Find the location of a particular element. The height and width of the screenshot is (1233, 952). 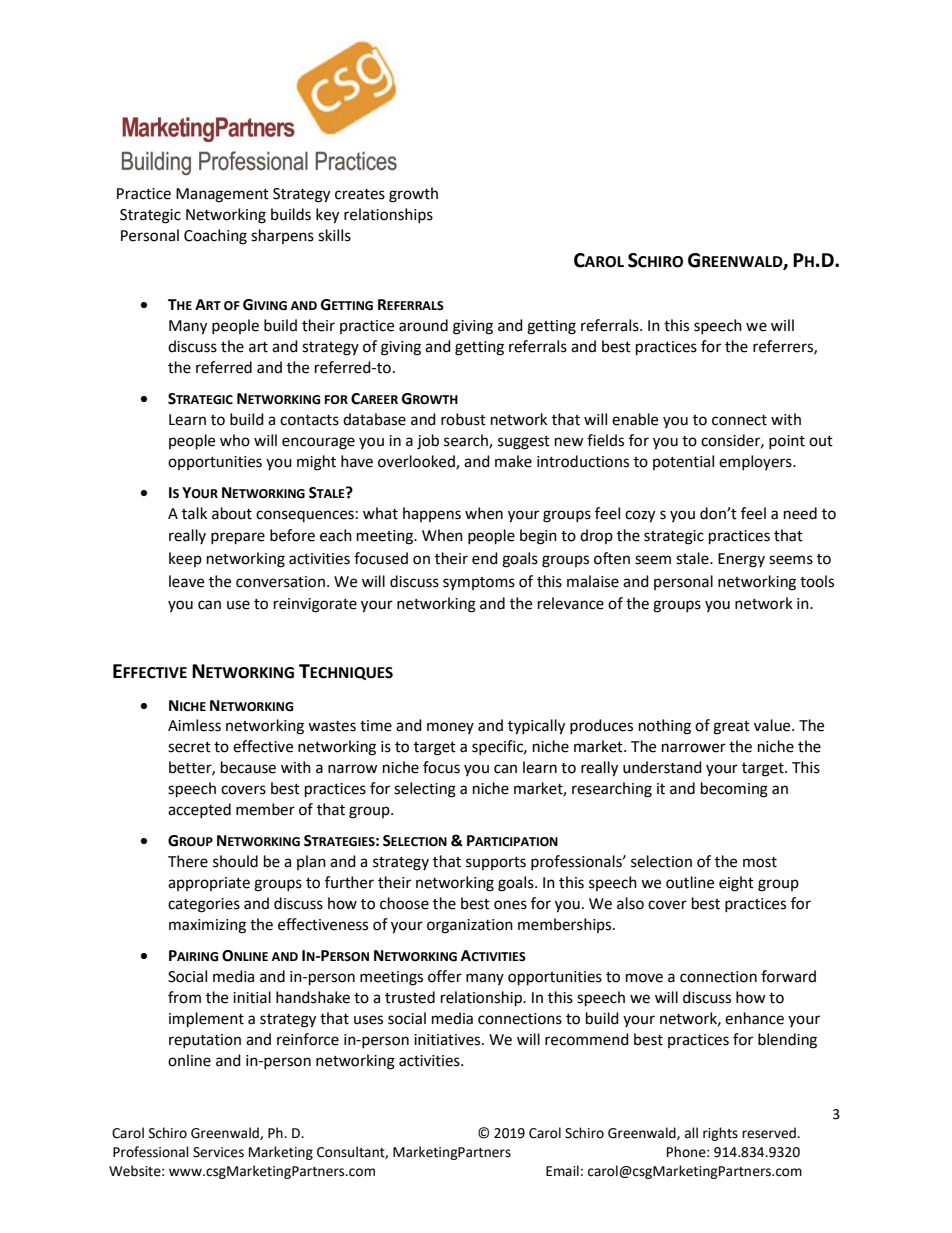

Aimless is located at coordinates (194, 725).
